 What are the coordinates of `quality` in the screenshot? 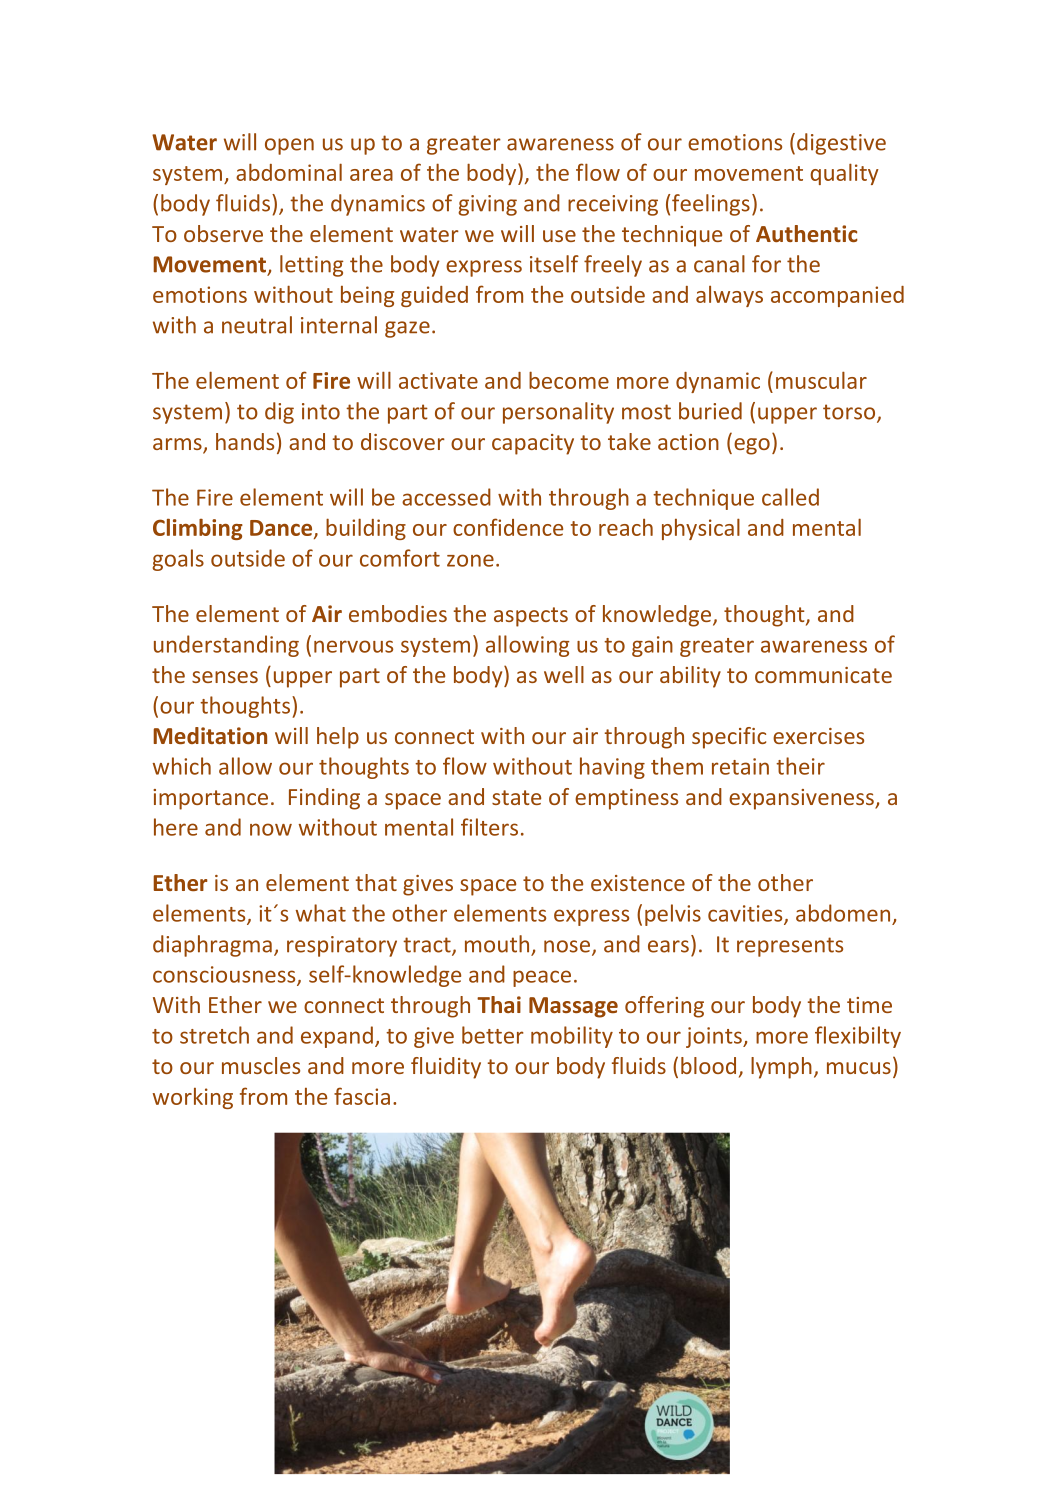 It's located at (844, 174).
